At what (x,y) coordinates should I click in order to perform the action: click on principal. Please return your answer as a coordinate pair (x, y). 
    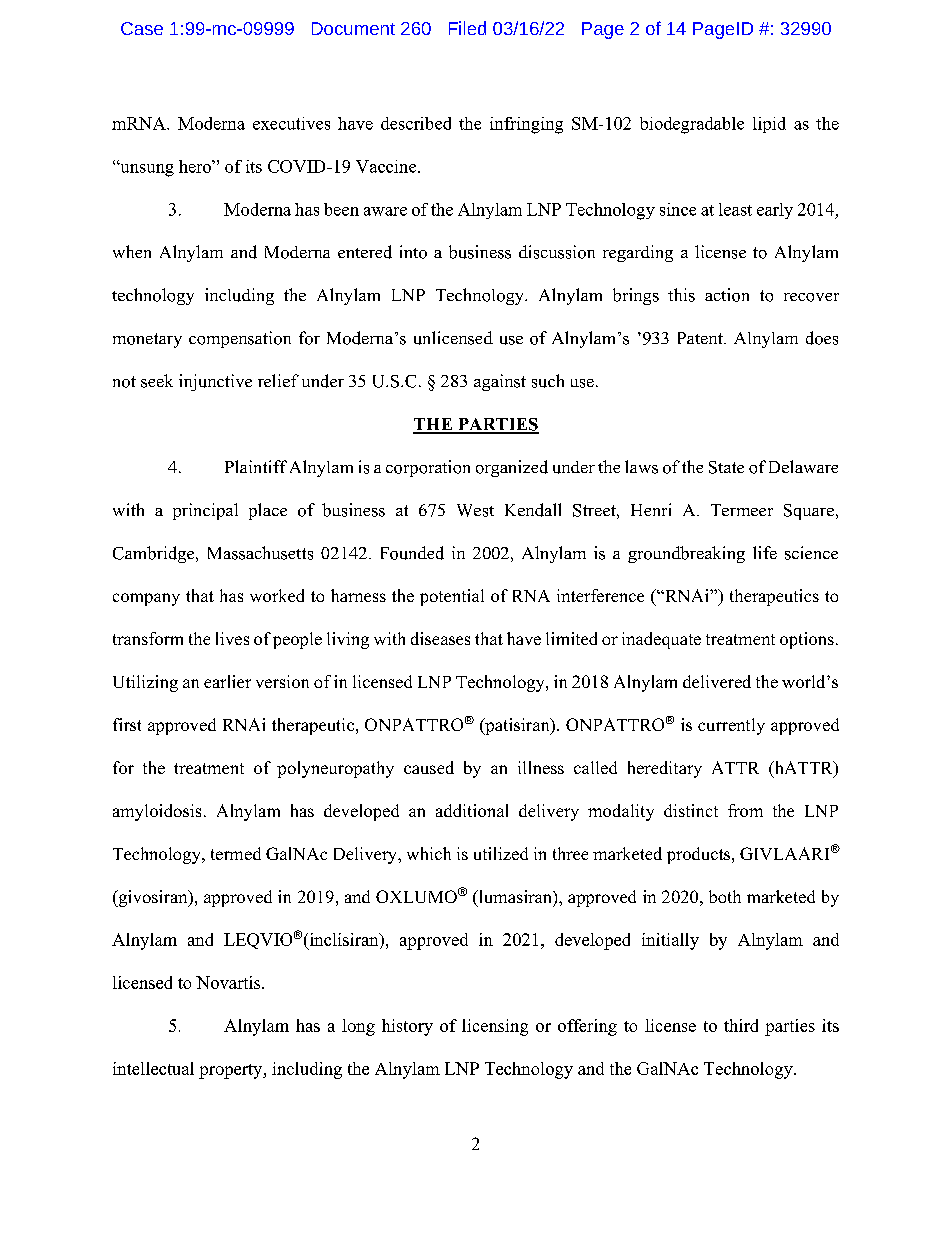
    Looking at the image, I should click on (205, 511).
